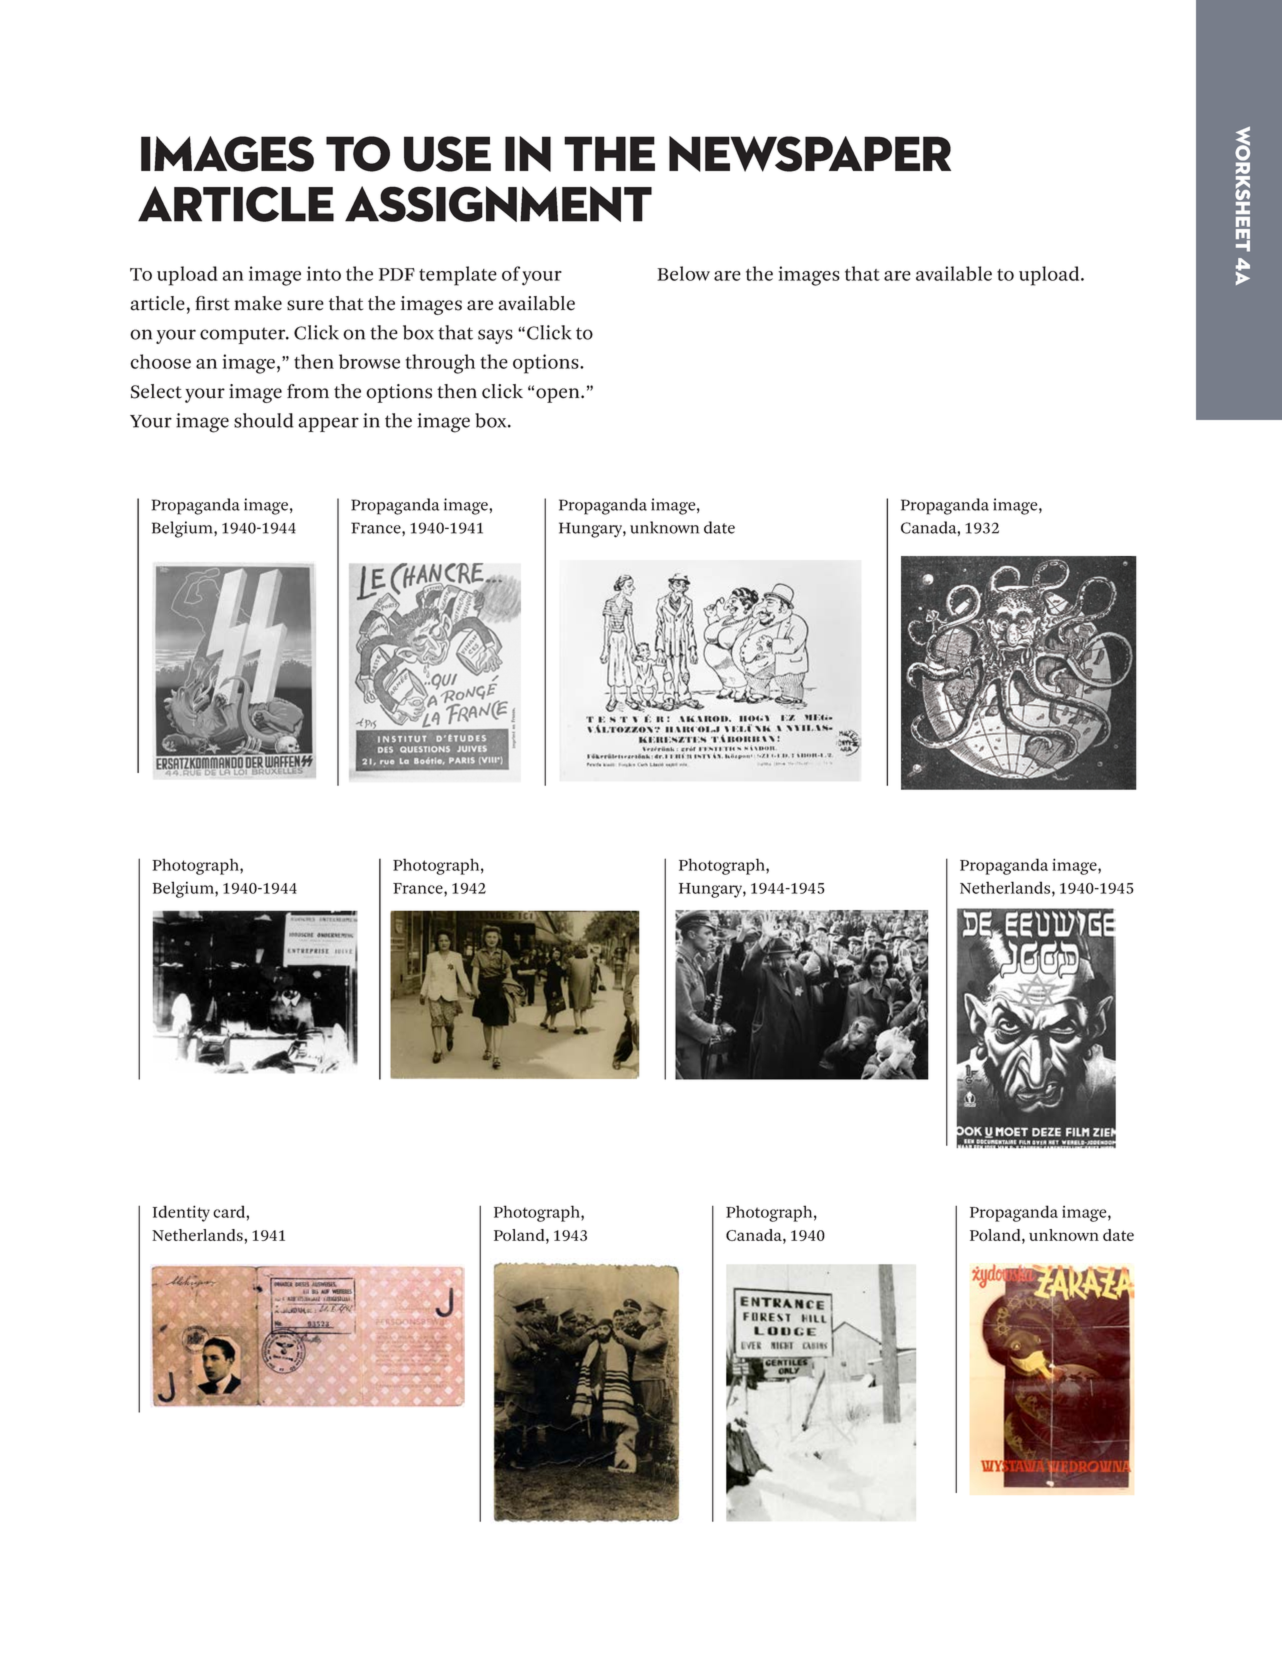 This screenshot has height=1659, width=1282. Describe the element at coordinates (308, 391) in the screenshot. I see `from` at that location.
